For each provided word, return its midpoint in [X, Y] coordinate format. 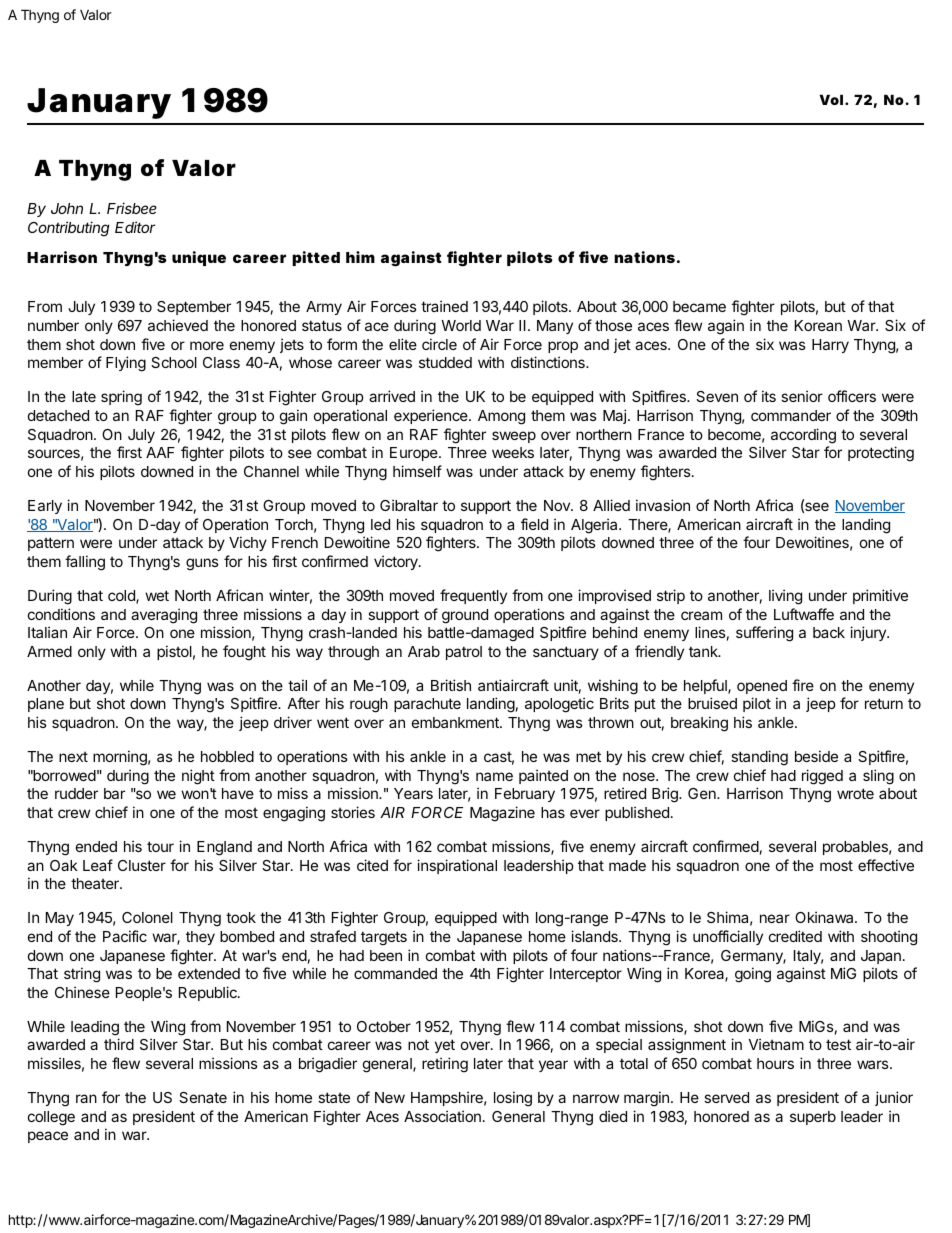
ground [465, 616]
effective [886, 865]
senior [802, 396]
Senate [203, 1097]
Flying [126, 364]
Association [442, 1116]
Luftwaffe [804, 614]
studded [445, 362]
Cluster [142, 865]
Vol [831, 99]
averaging [164, 616]
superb [813, 1118]
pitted [316, 258]
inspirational [457, 866]
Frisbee [132, 208]
